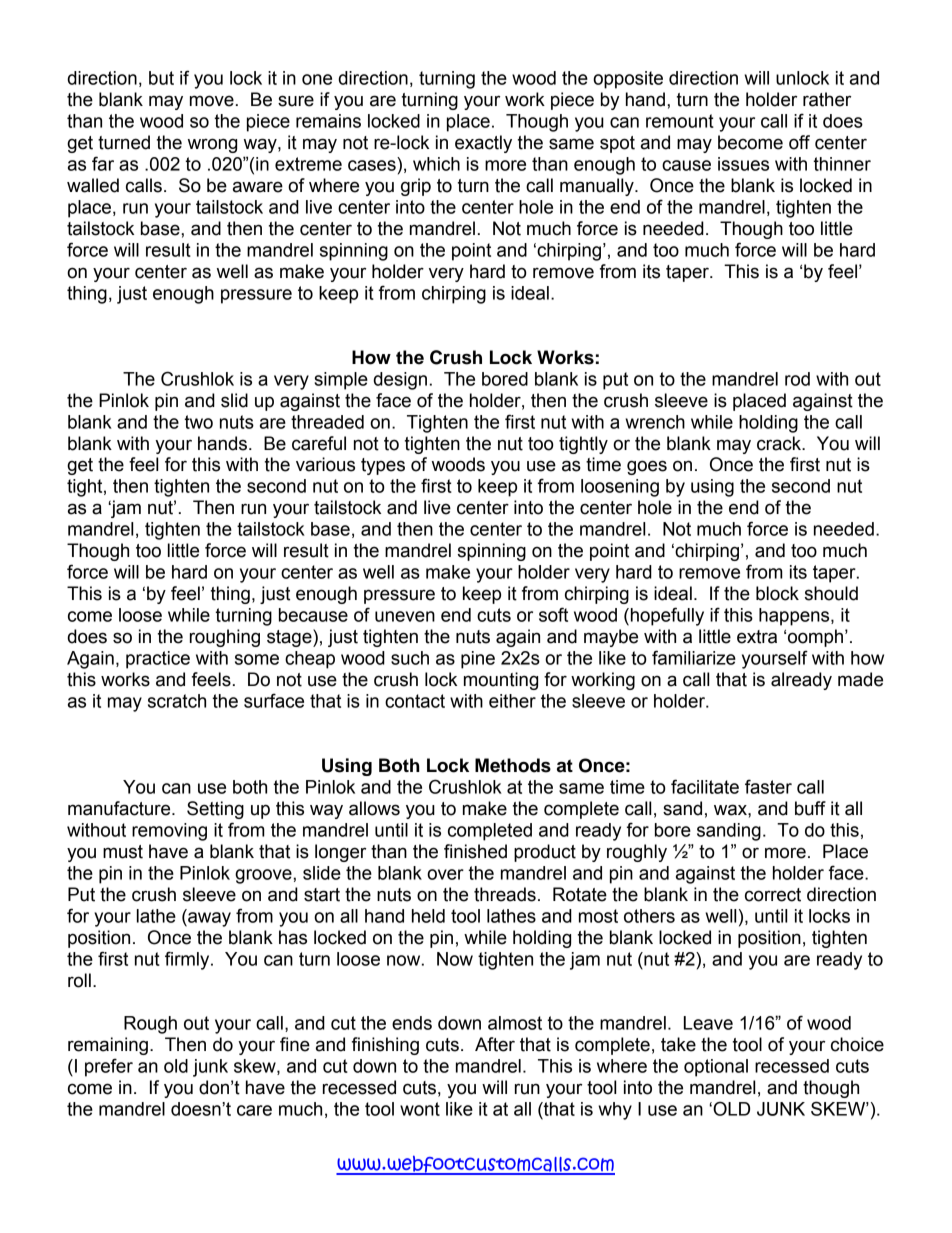 This screenshot has height=1233, width=952. What do you see at coordinates (475, 851) in the screenshot?
I see `finished` at bounding box center [475, 851].
